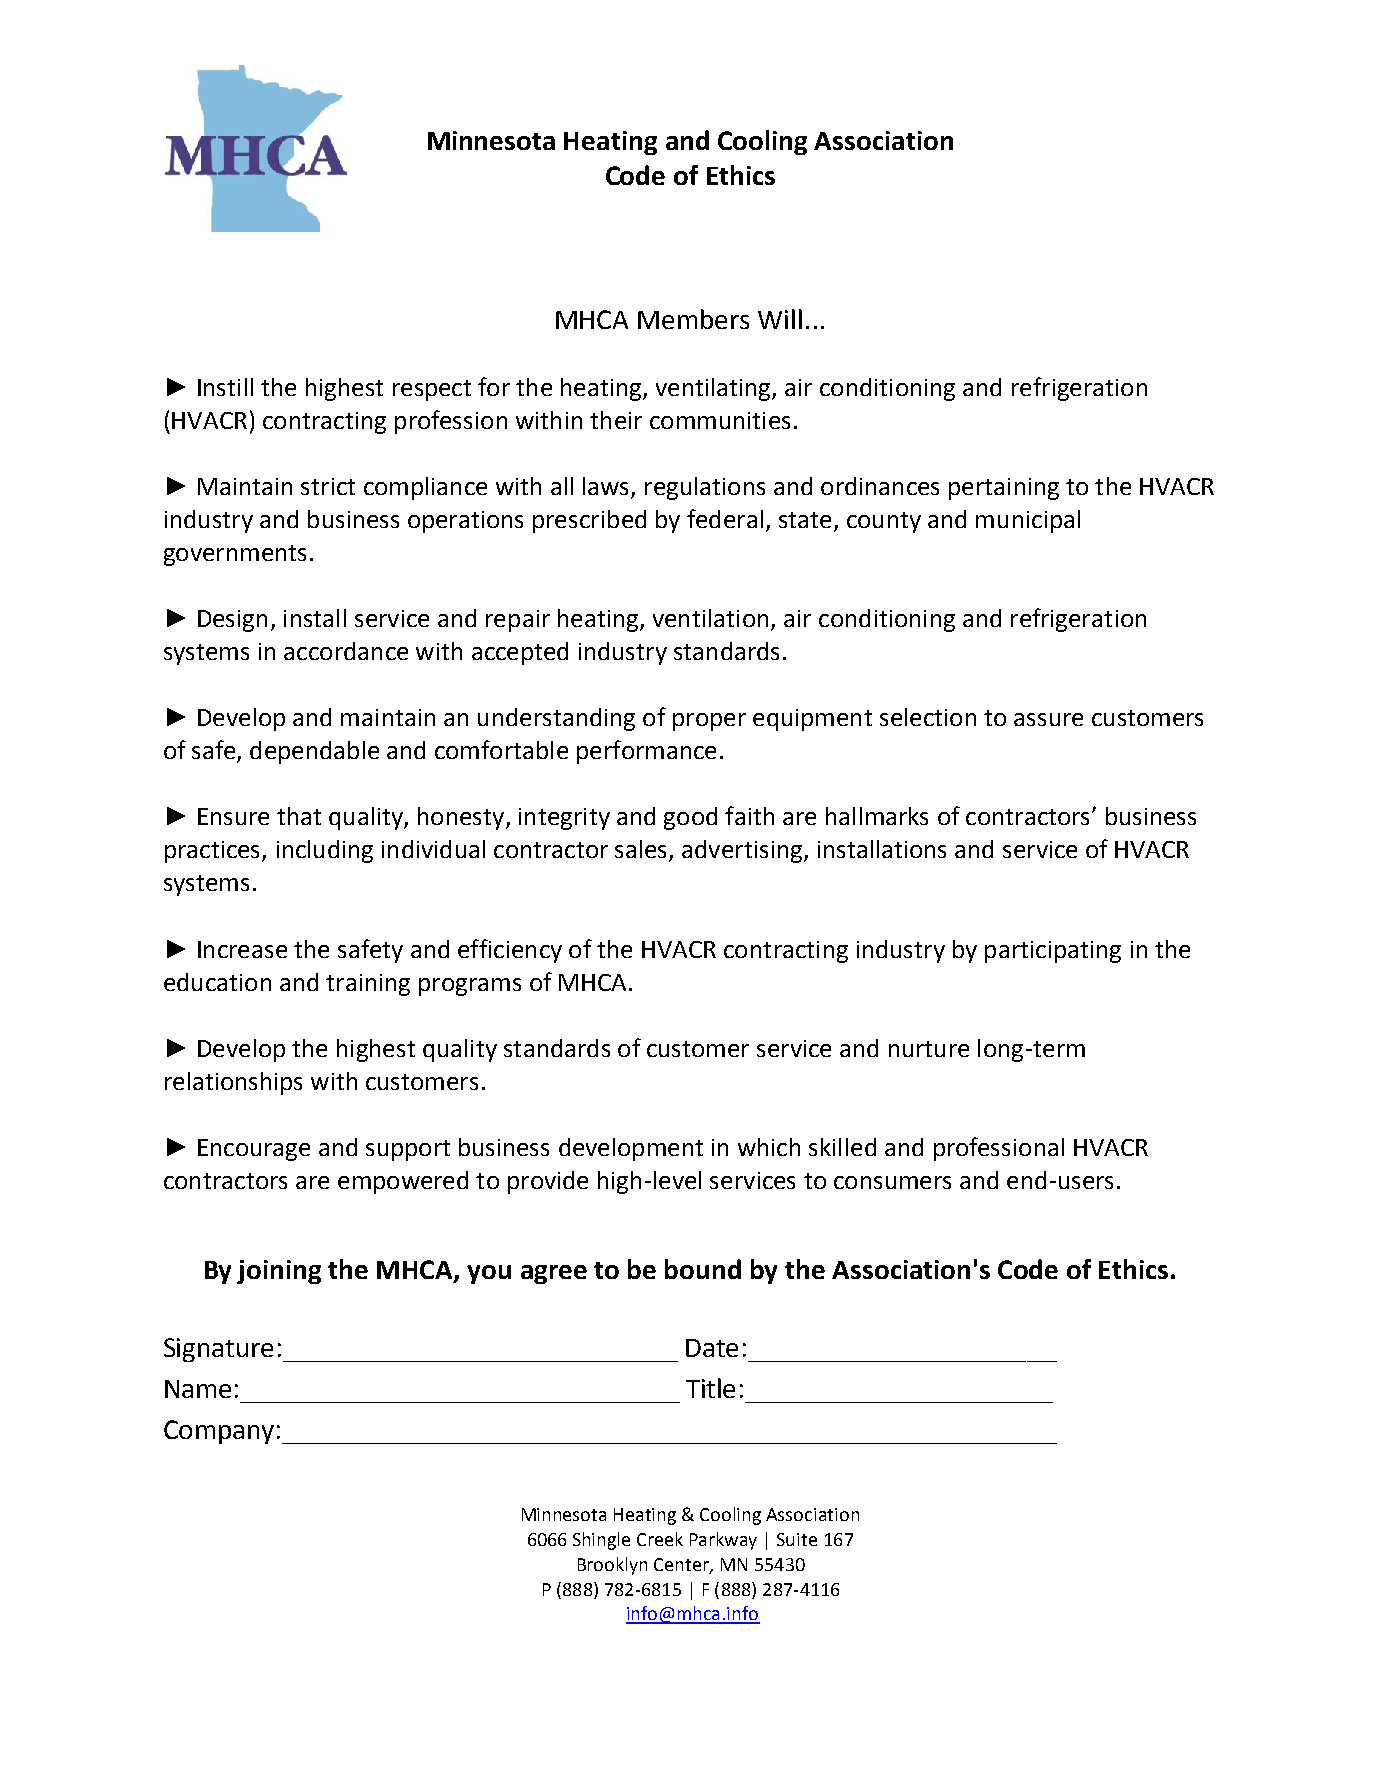 This screenshot has width=1381, height=1787. What do you see at coordinates (612, 1566) in the screenshot?
I see `Brooklyn` at bounding box center [612, 1566].
